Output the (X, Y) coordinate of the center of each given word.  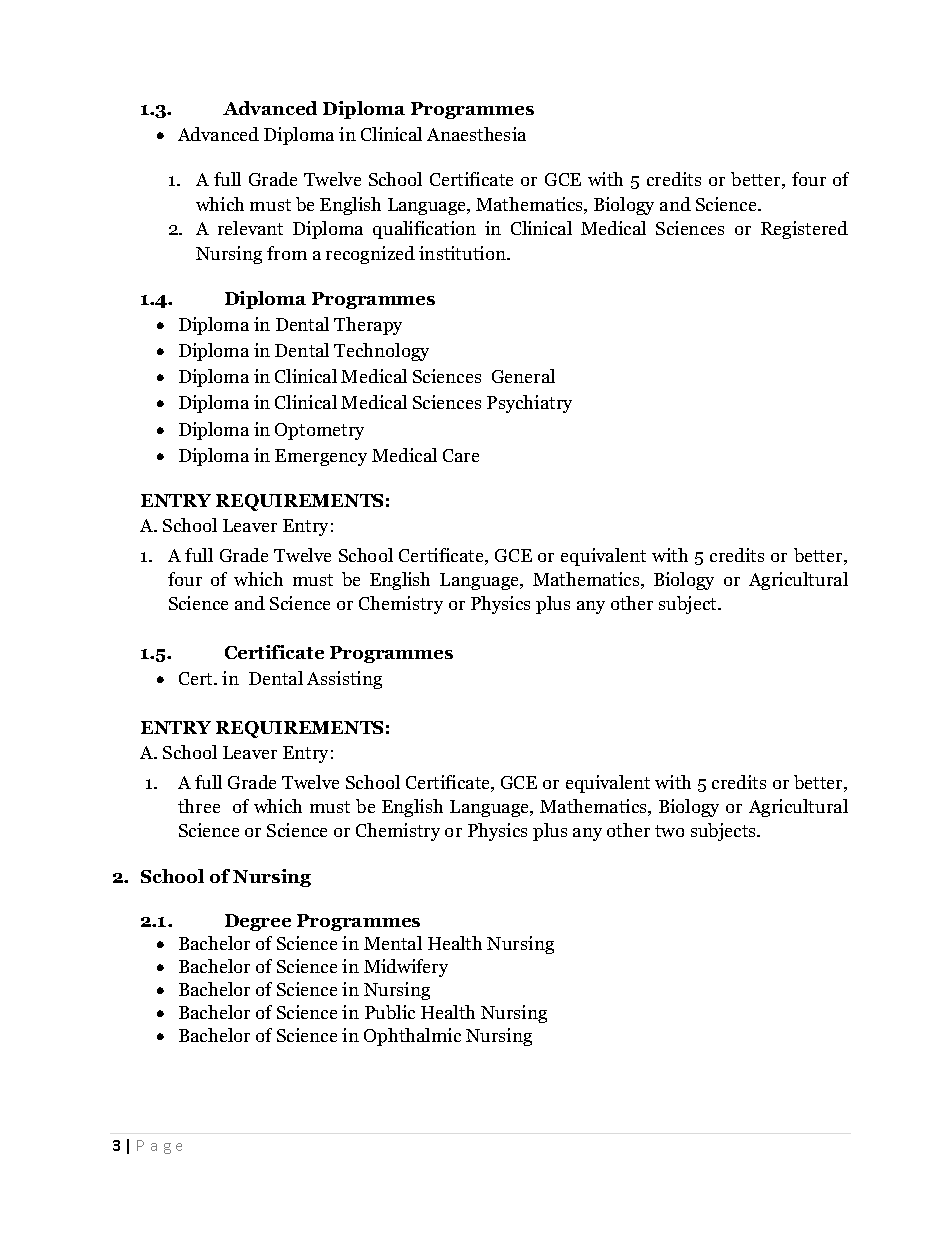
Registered (804, 230)
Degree (258, 922)
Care (461, 455)
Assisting (344, 680)
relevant (250, 228)
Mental (393, 943)
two (669, 831)
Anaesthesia (476, 134)
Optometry (319, 431)
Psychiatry (529, 404)
